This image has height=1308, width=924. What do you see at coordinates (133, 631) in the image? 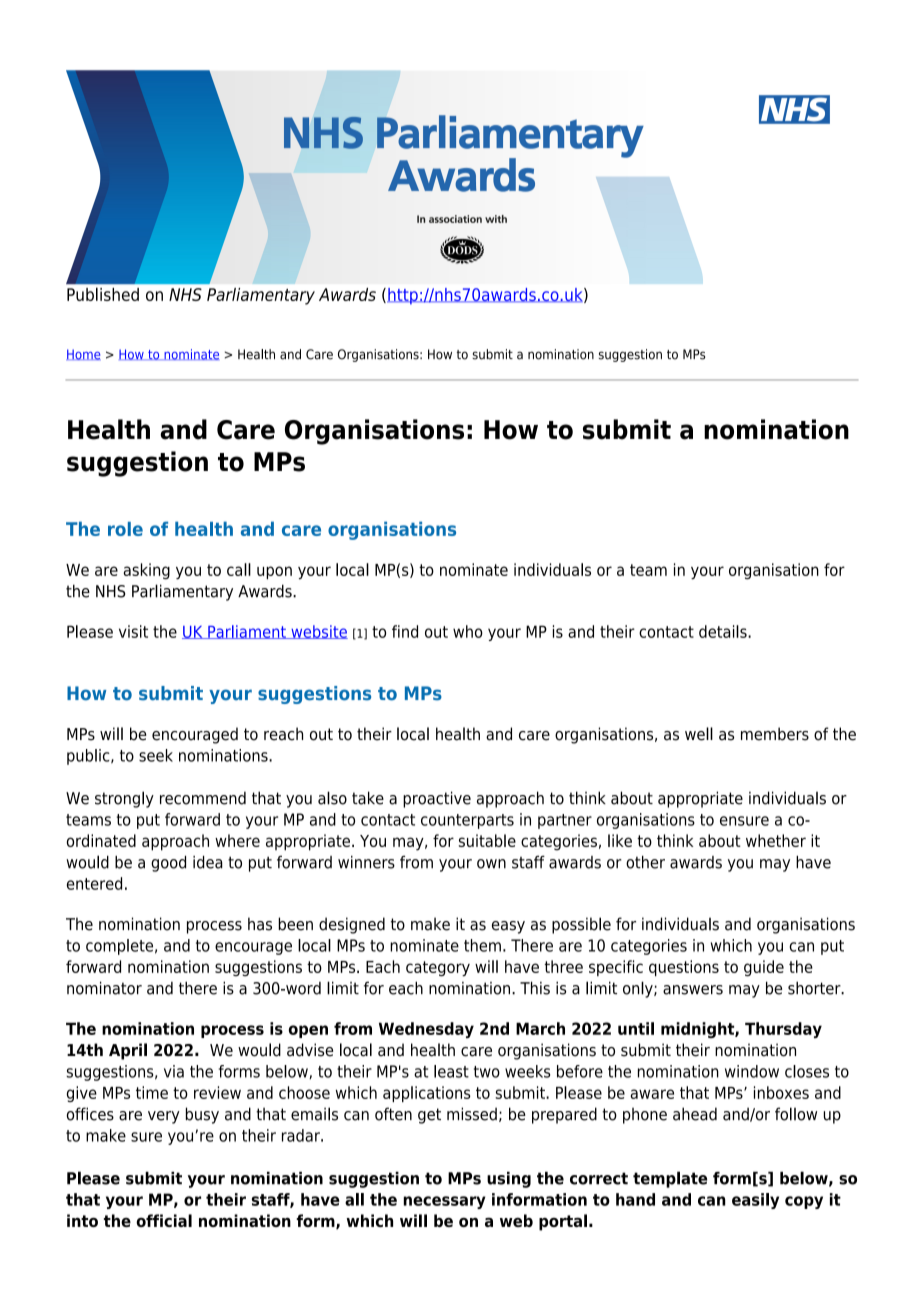
I see `visit` at bounding box center [133, 631].
